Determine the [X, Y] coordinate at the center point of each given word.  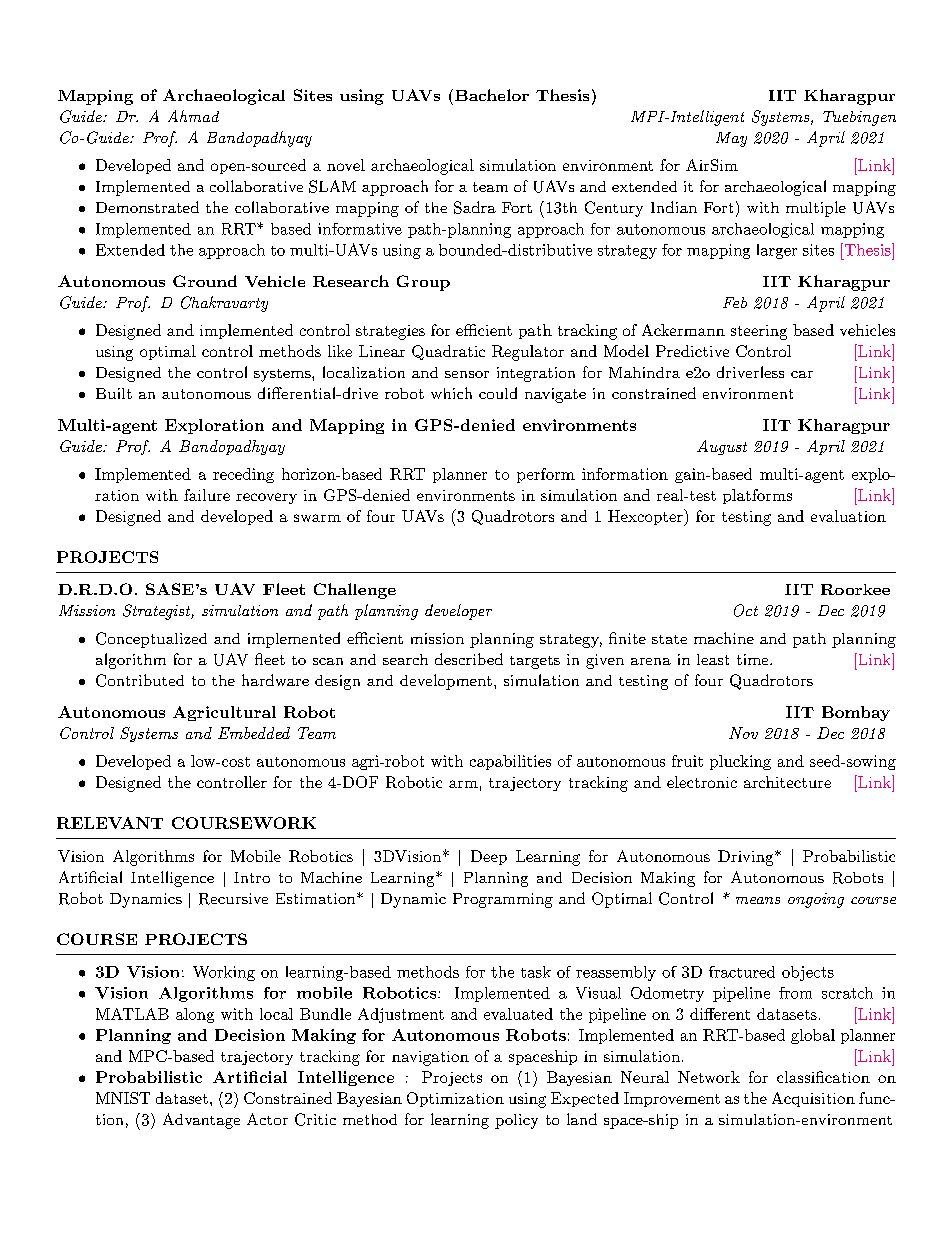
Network [709, 1077]
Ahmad [193, 116]
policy [516, 1121]
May [731, 139]
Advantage [201, 1121]
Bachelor [492, 95]
